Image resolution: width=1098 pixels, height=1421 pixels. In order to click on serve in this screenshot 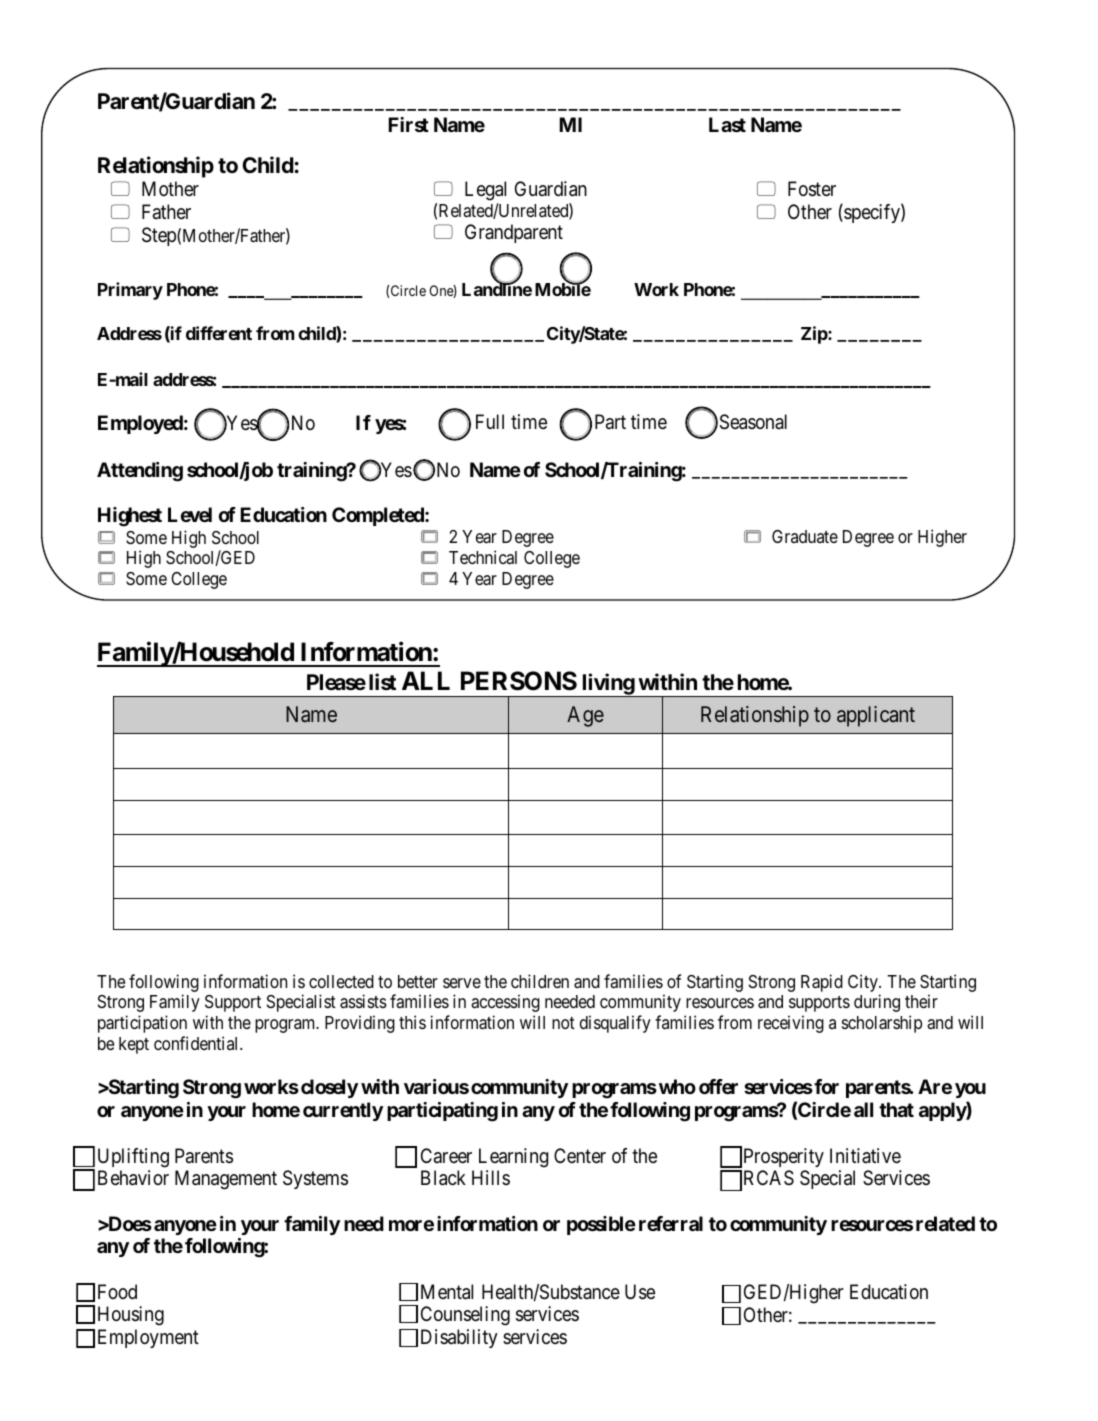, I will do `click(462, 983)`.
